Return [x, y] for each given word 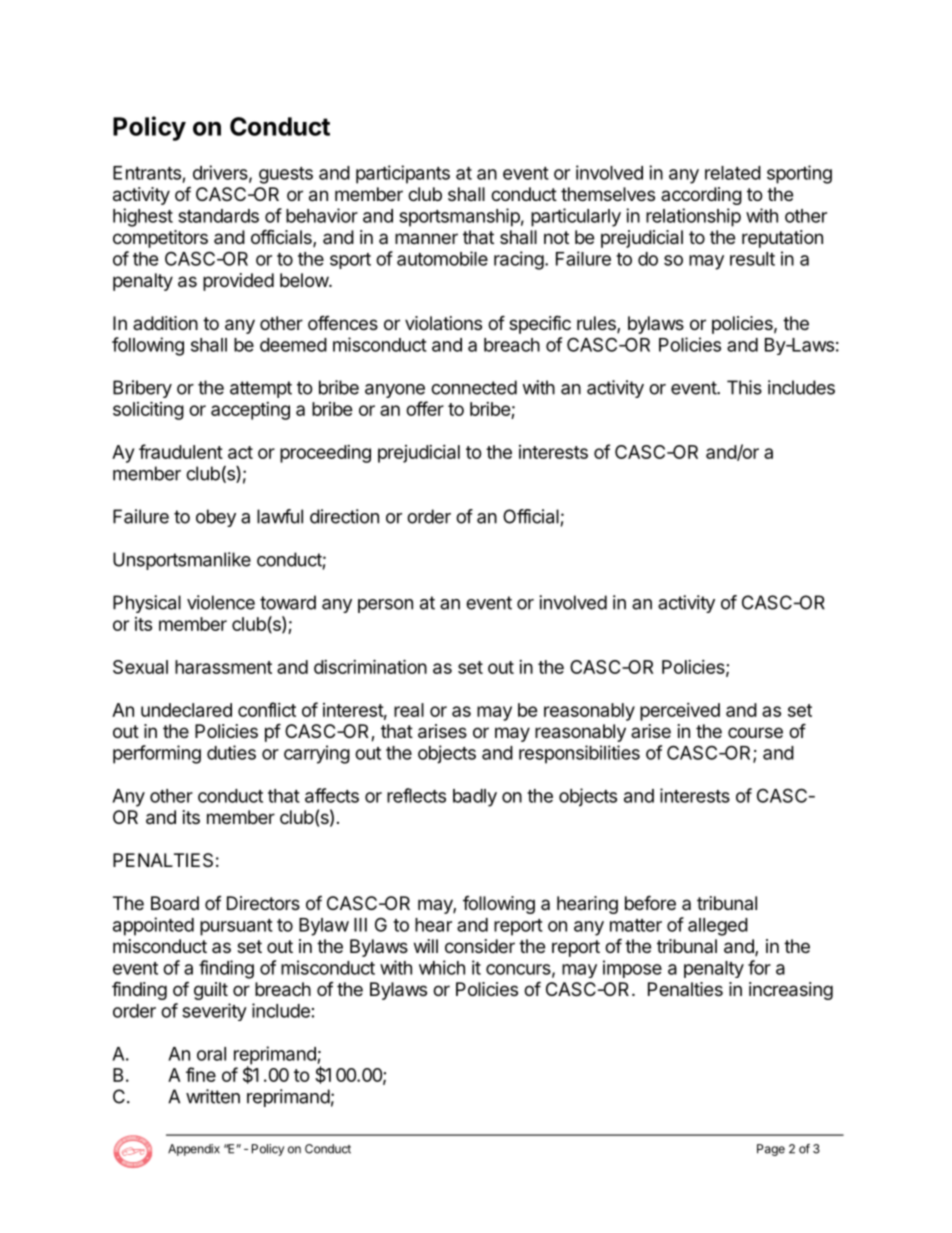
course [755, 732]
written [213, 1096]
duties [231, 752]
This [744, 387]
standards [218, 216]
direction [344, 516]
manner [426, 238]
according [701, 196]
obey [216, 518]
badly [475, 798]
